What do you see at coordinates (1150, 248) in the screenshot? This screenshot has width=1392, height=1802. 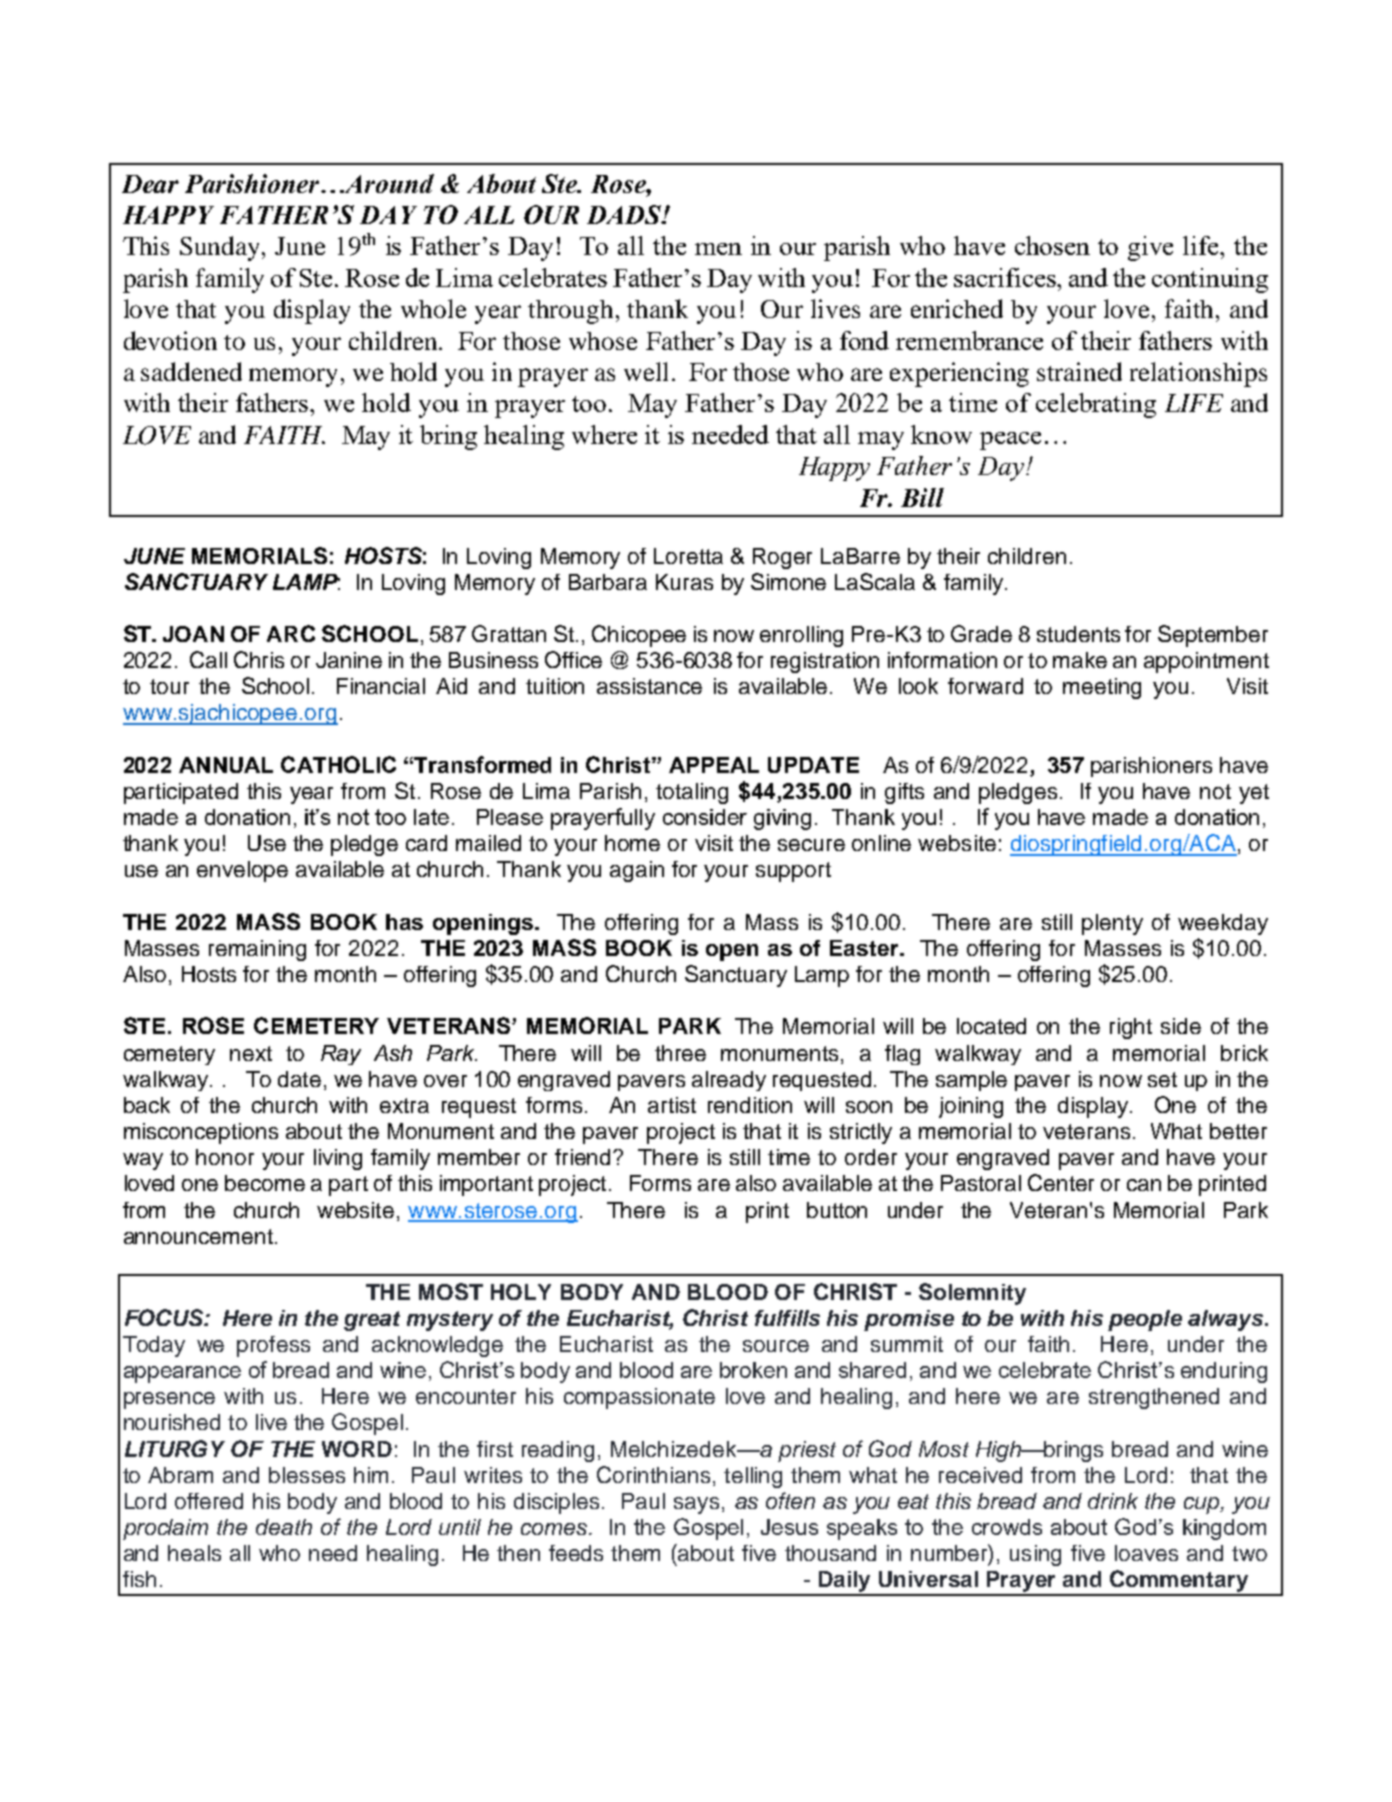 I see `give` at bounding box center [1150, 248].
